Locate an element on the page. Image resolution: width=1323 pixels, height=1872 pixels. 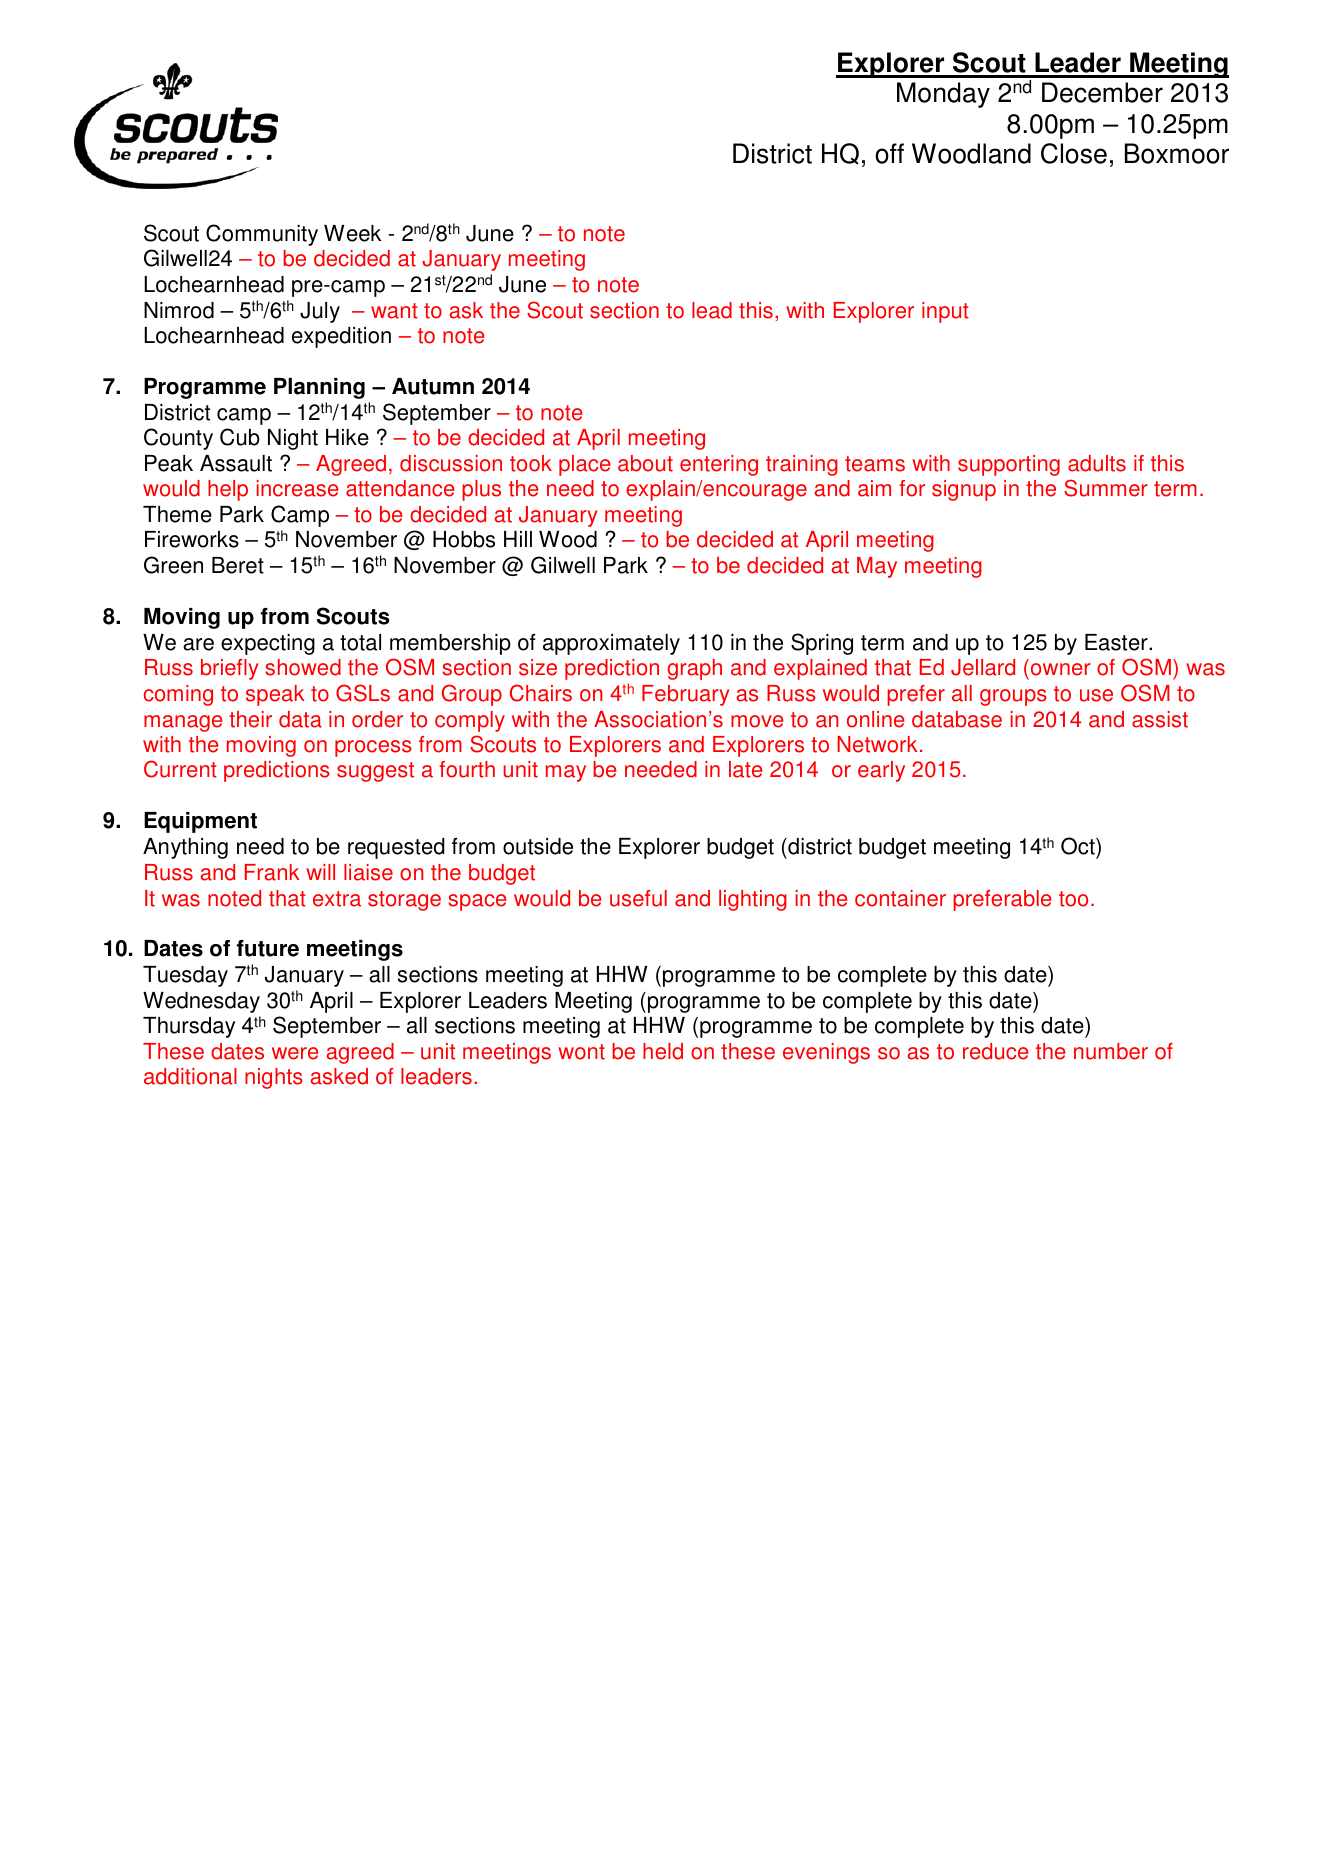
Close is located at coordinates (1074, 153).
